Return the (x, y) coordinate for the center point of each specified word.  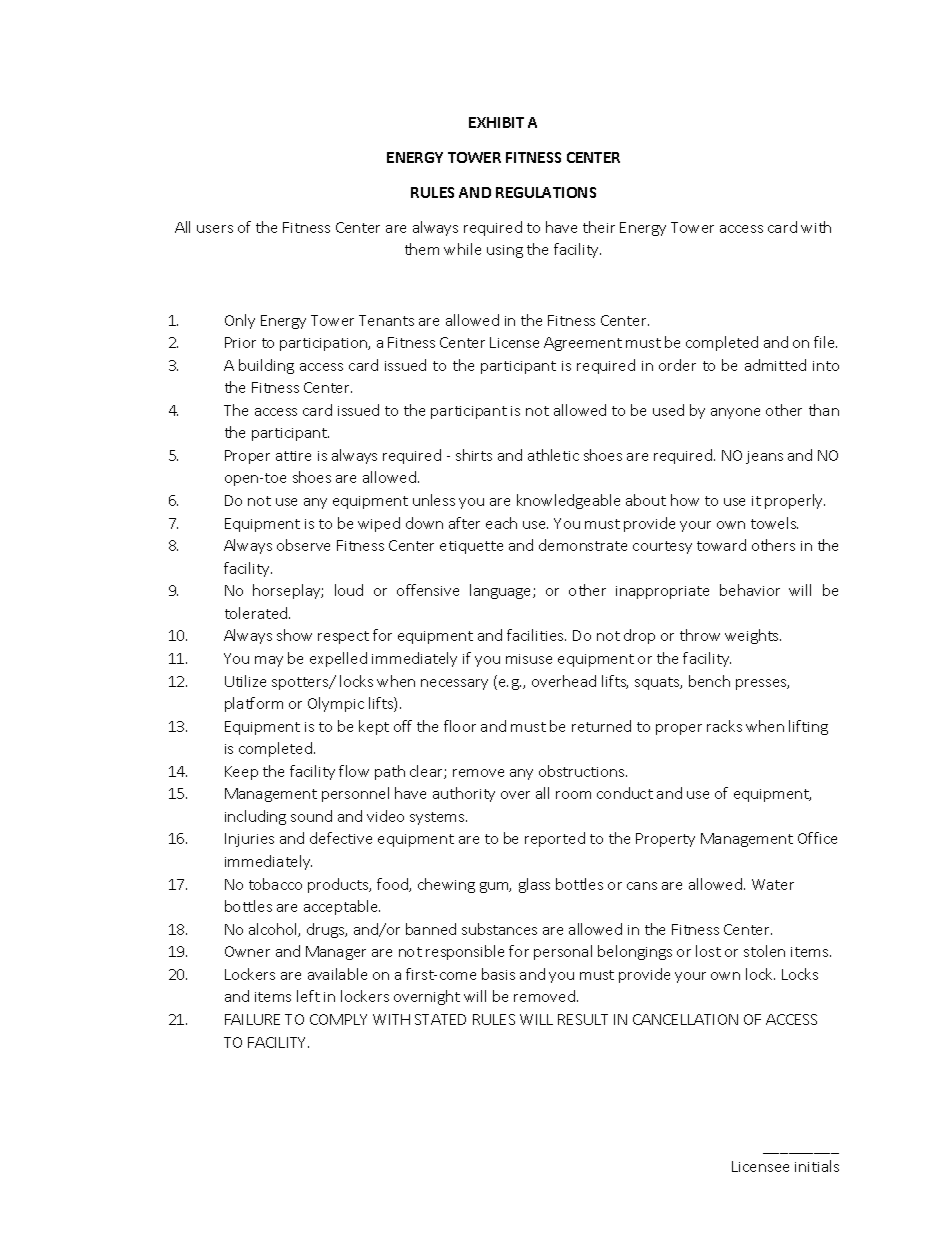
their (599, 227)
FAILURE (252, 1019)
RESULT (583, 1019)
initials (817, 1166)
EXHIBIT (496, 122)
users (215, 229)
